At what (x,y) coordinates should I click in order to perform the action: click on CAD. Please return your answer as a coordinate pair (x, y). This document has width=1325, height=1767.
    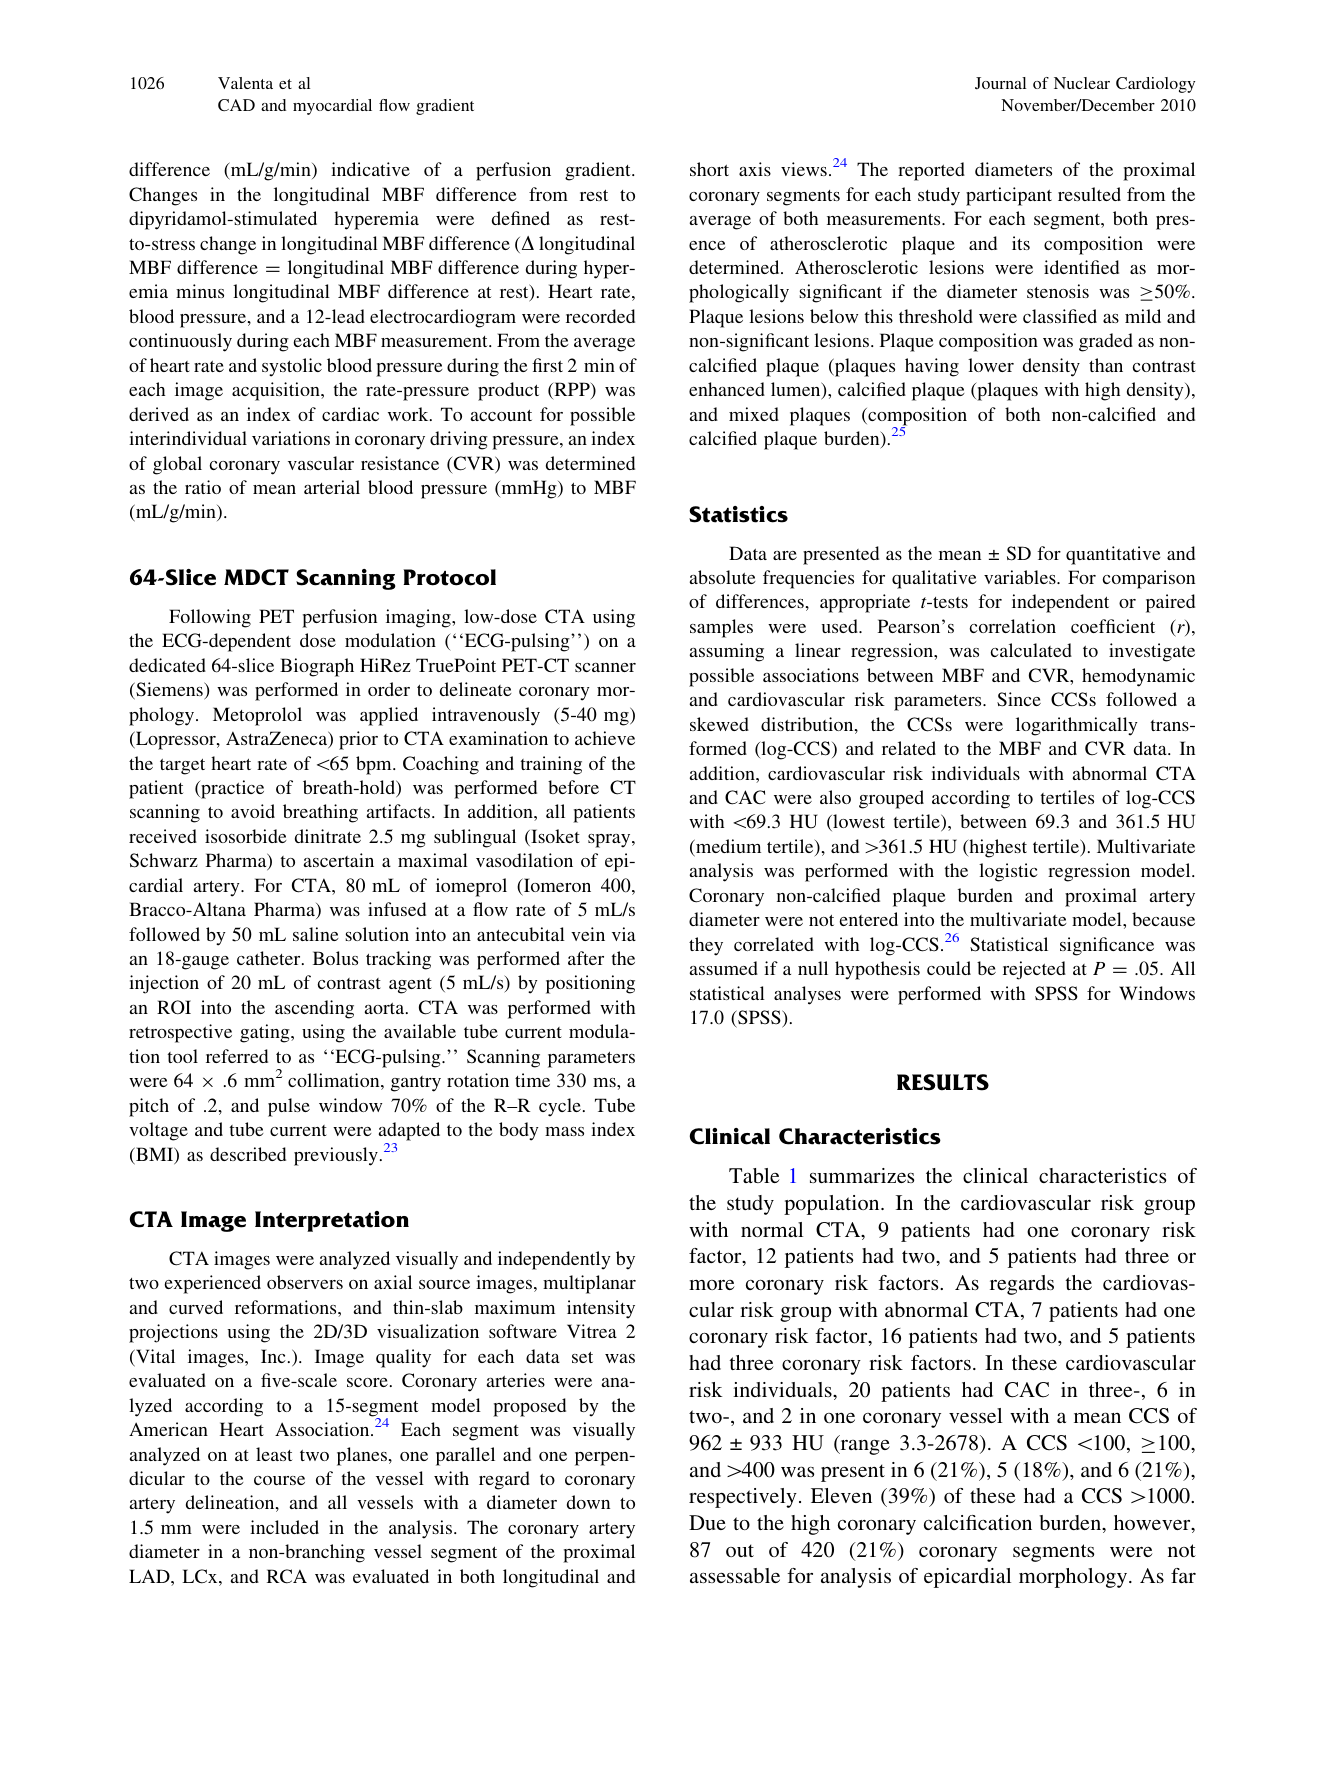
    Looking at the image, I should click on (236, 105).
